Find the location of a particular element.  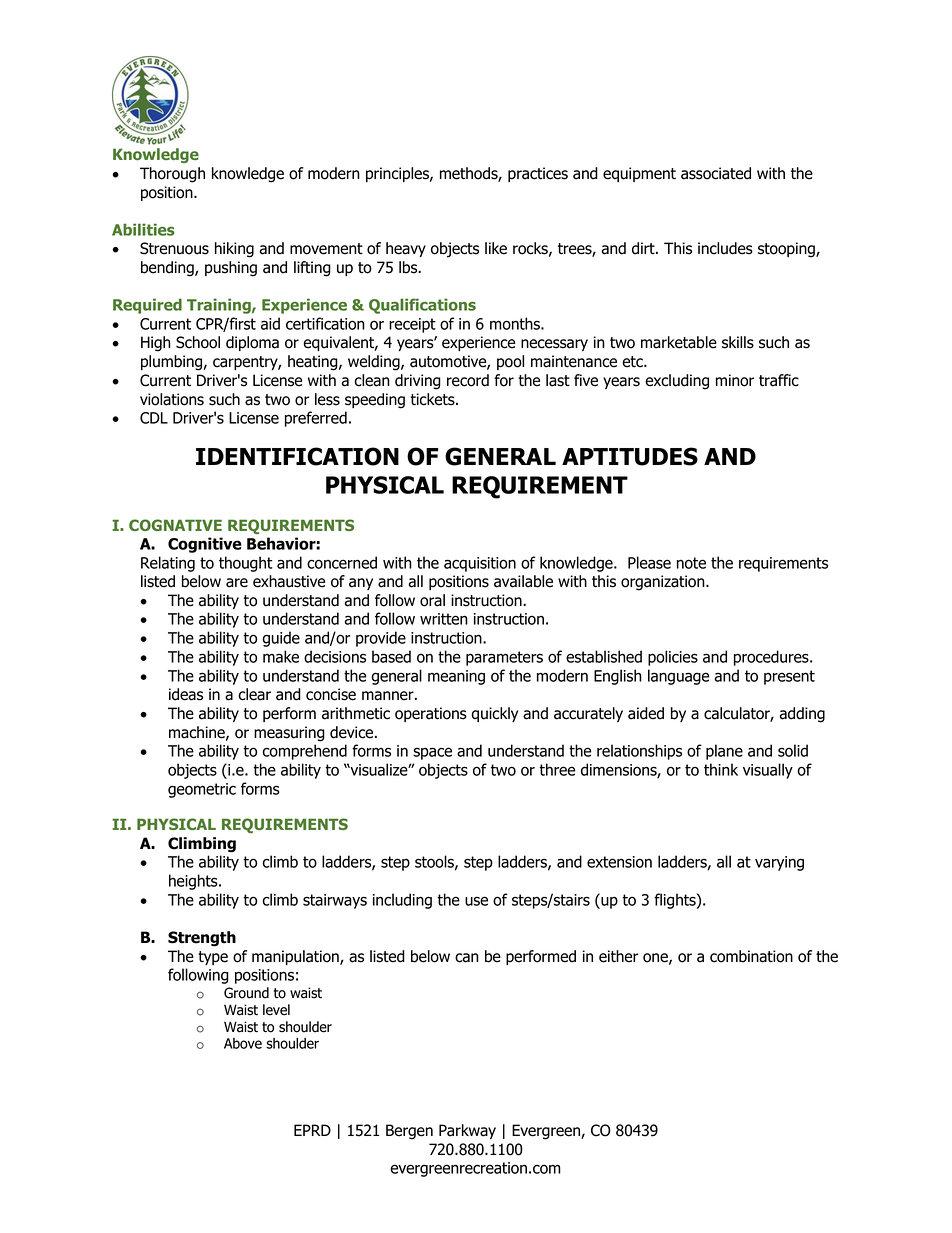

combination is located at coordinates (751, 956).
